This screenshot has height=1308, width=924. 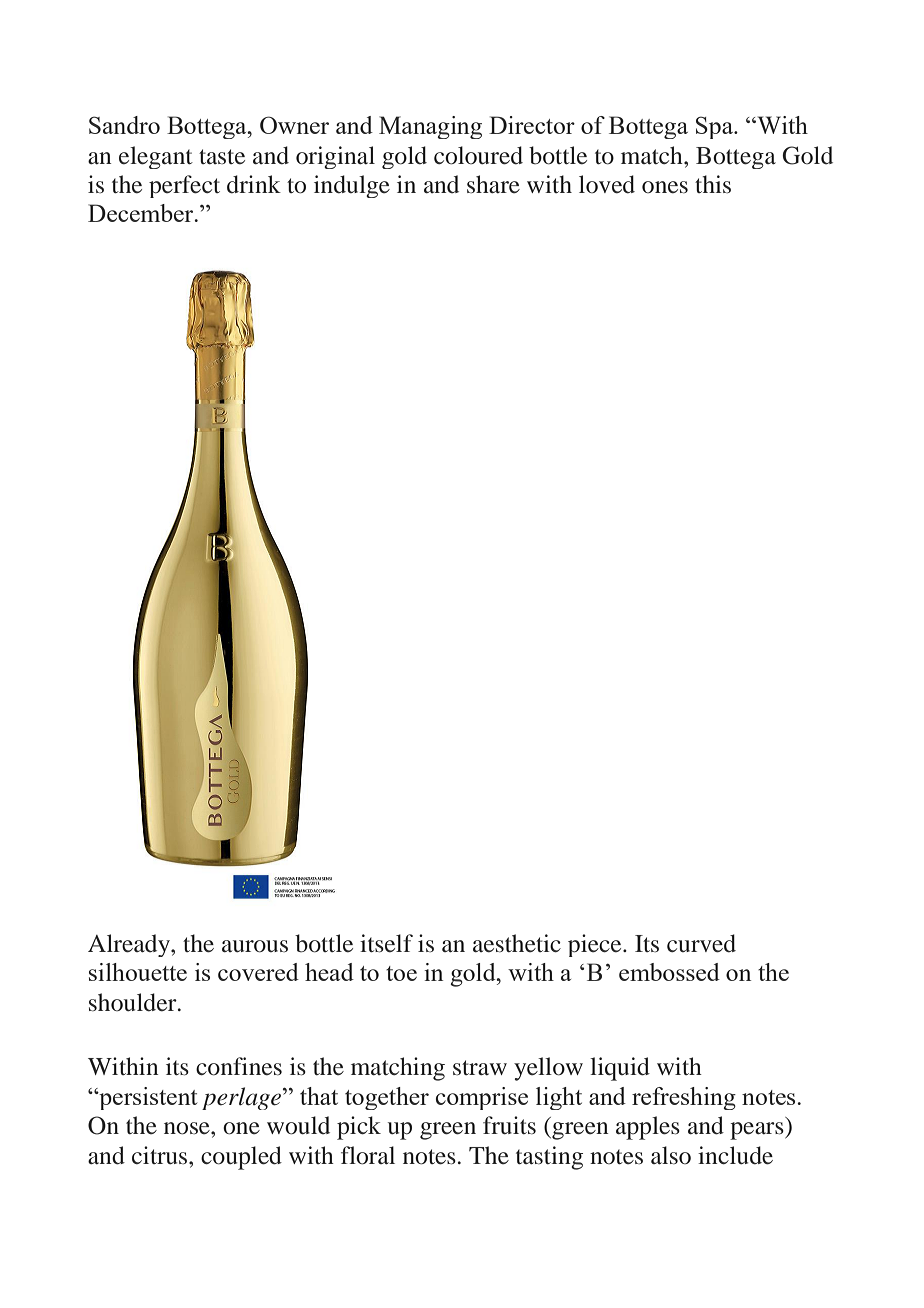 What do you see at coordinates (142, 213) in the screenshot?
I see `December` at bounding box center [142, 213].
